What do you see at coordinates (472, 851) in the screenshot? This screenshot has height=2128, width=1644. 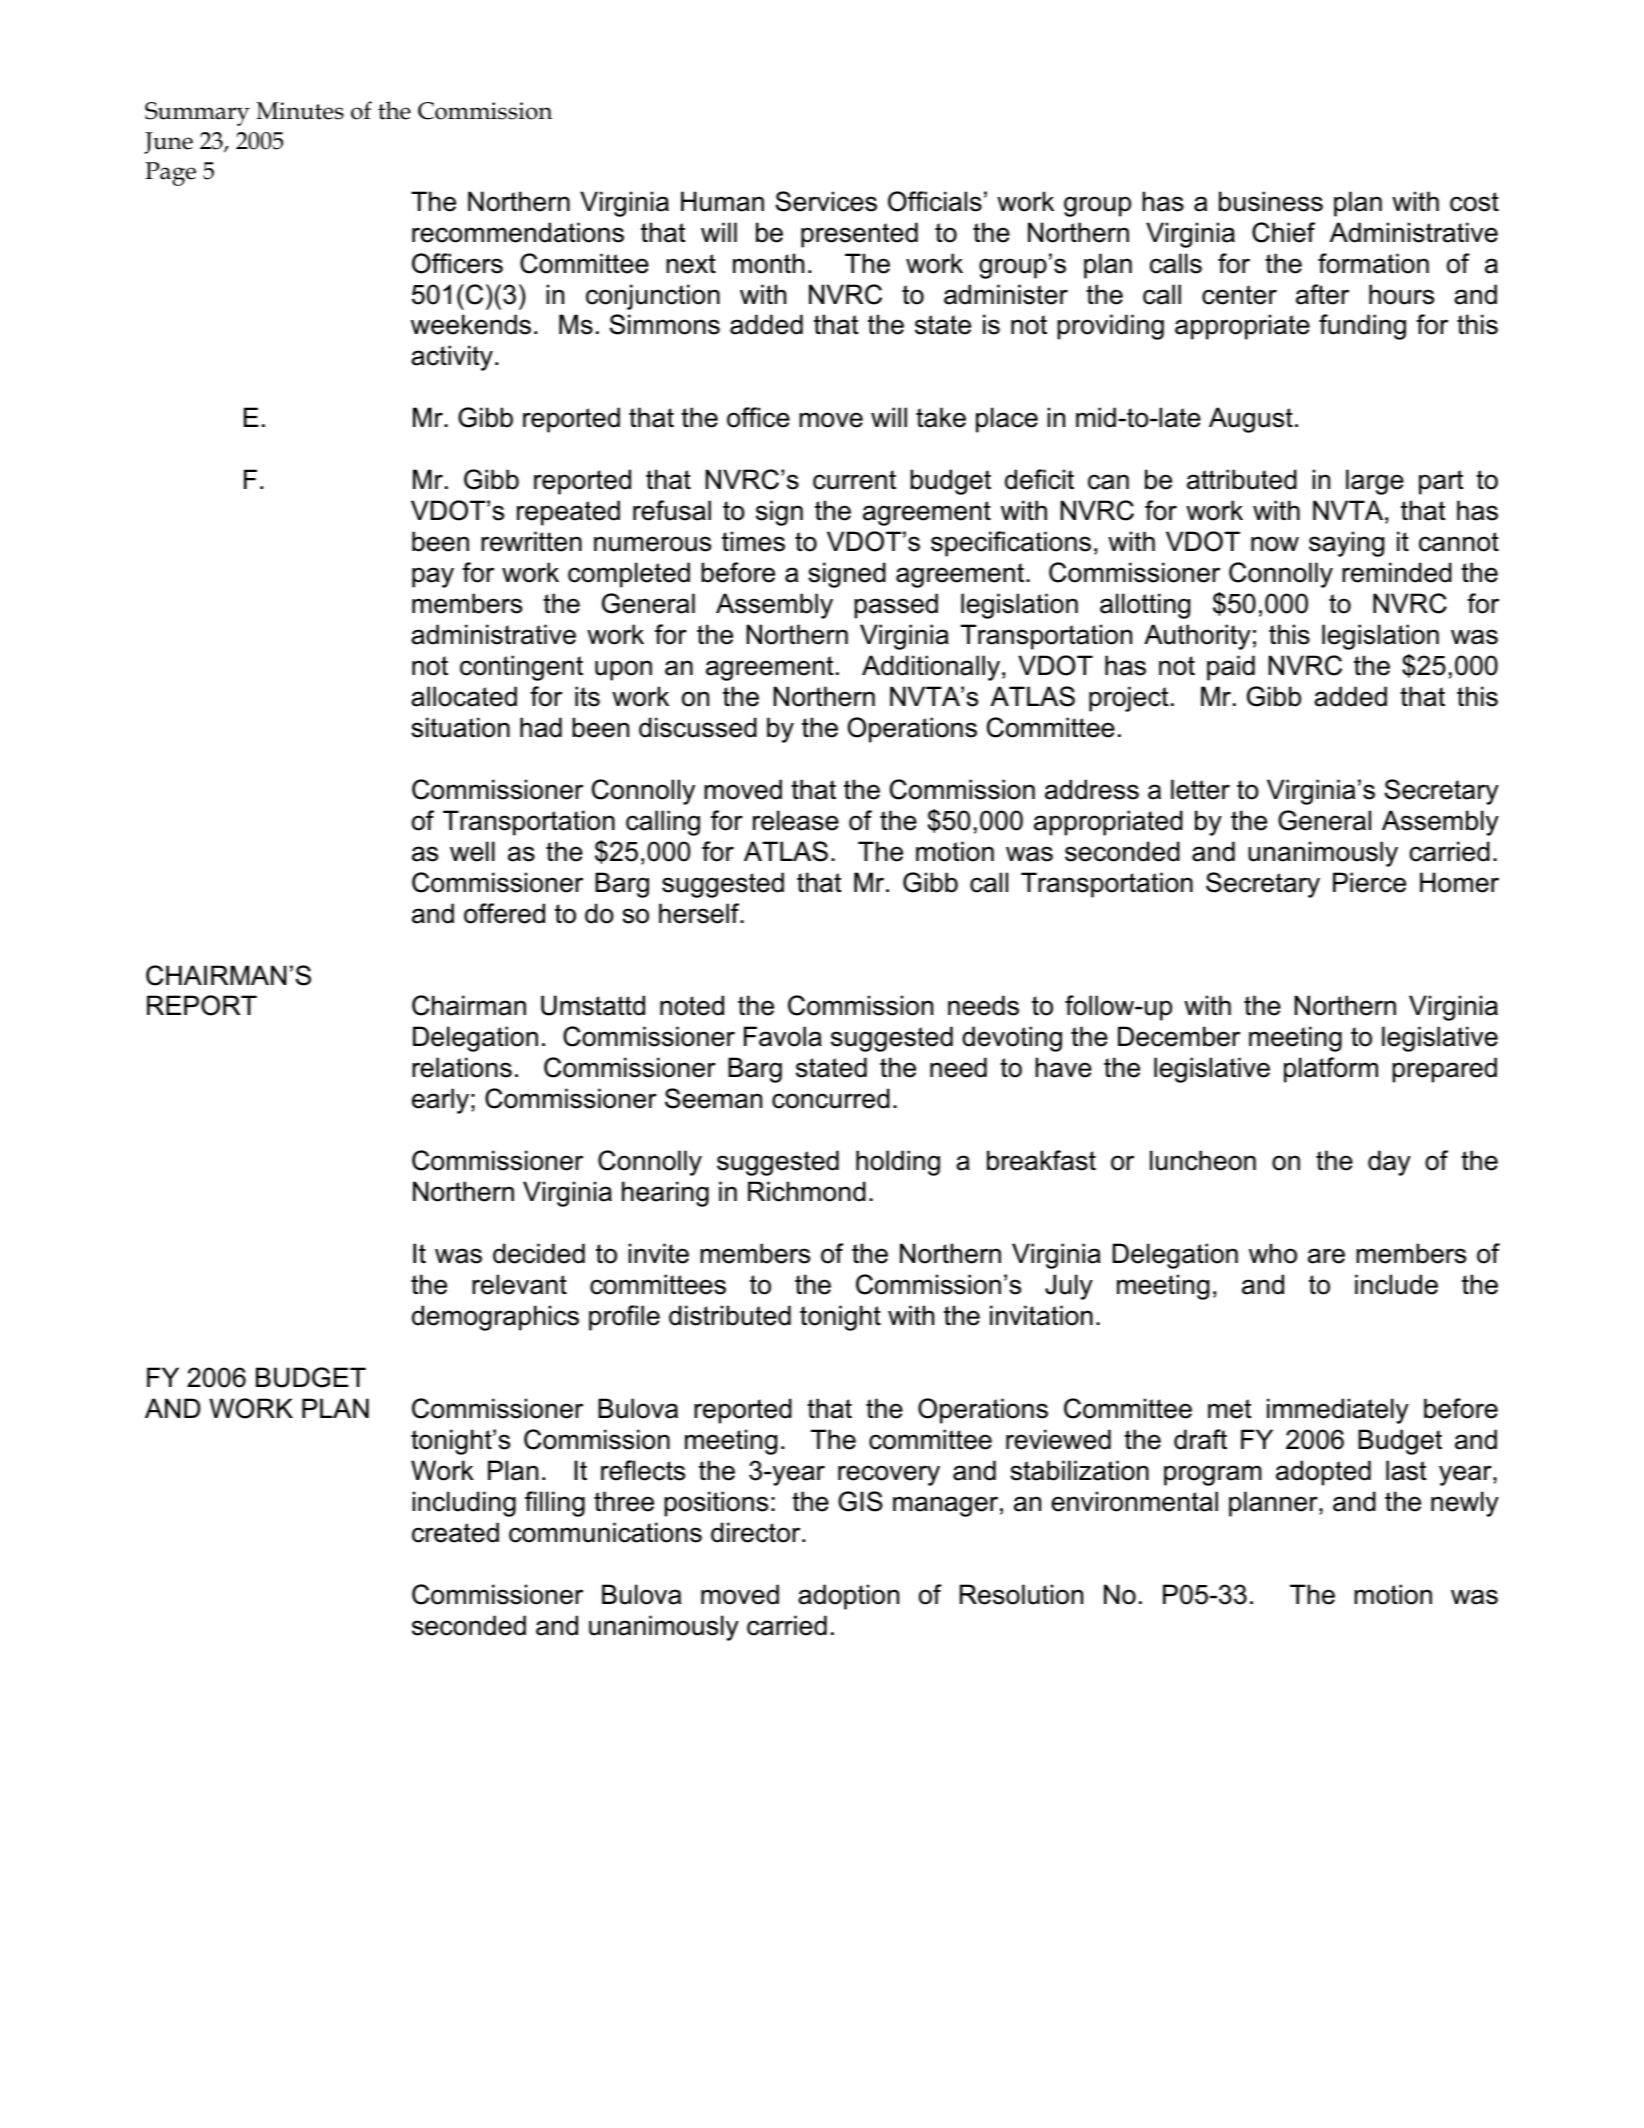 I see `well` at bounding box center [472, 851].
